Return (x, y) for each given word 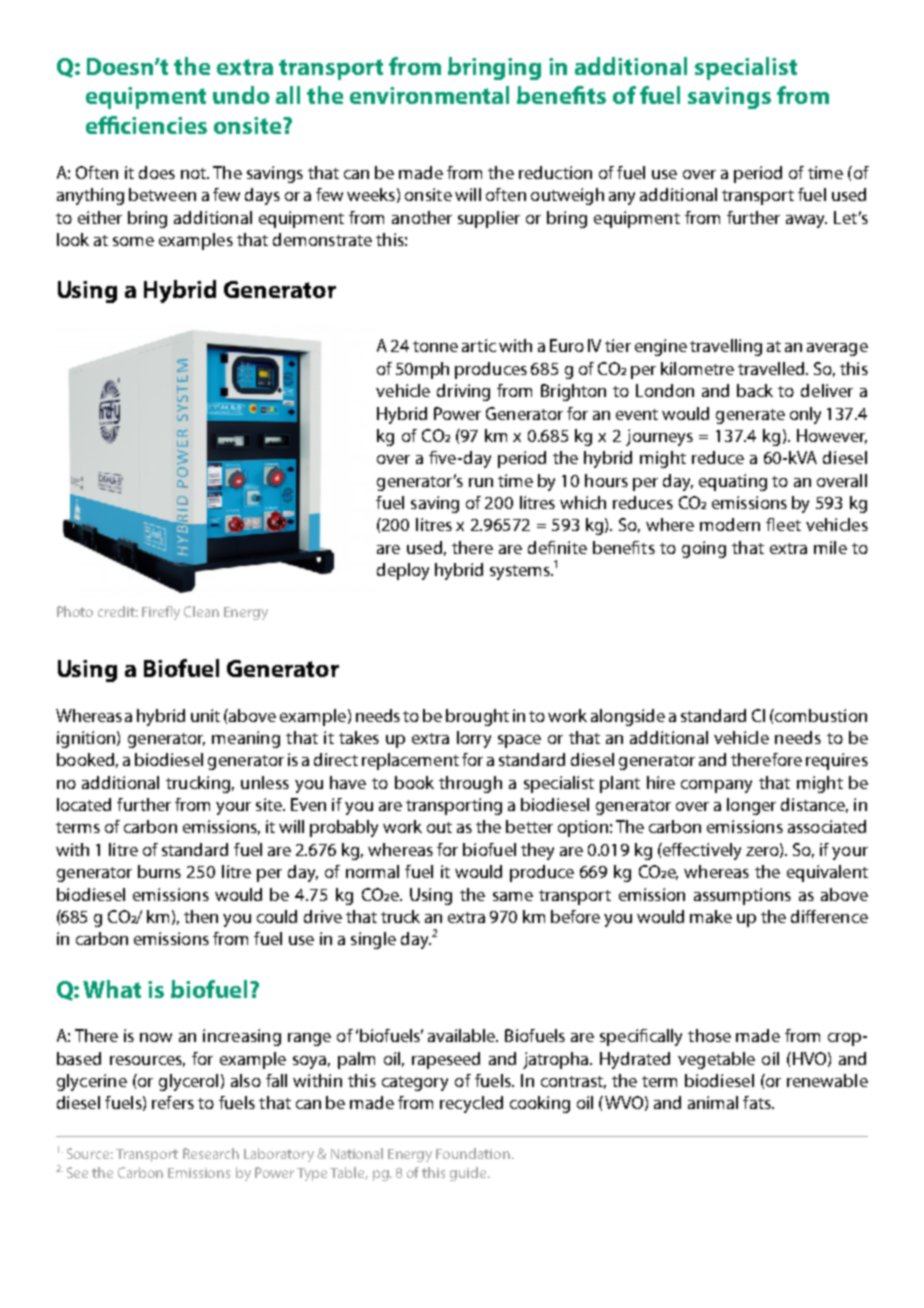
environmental (429, 95)
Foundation (473, 1153)
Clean (201, 611)
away (806, 221)
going (704, 549)
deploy (403, 571)
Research (211, 1153)
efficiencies (146, 125)
